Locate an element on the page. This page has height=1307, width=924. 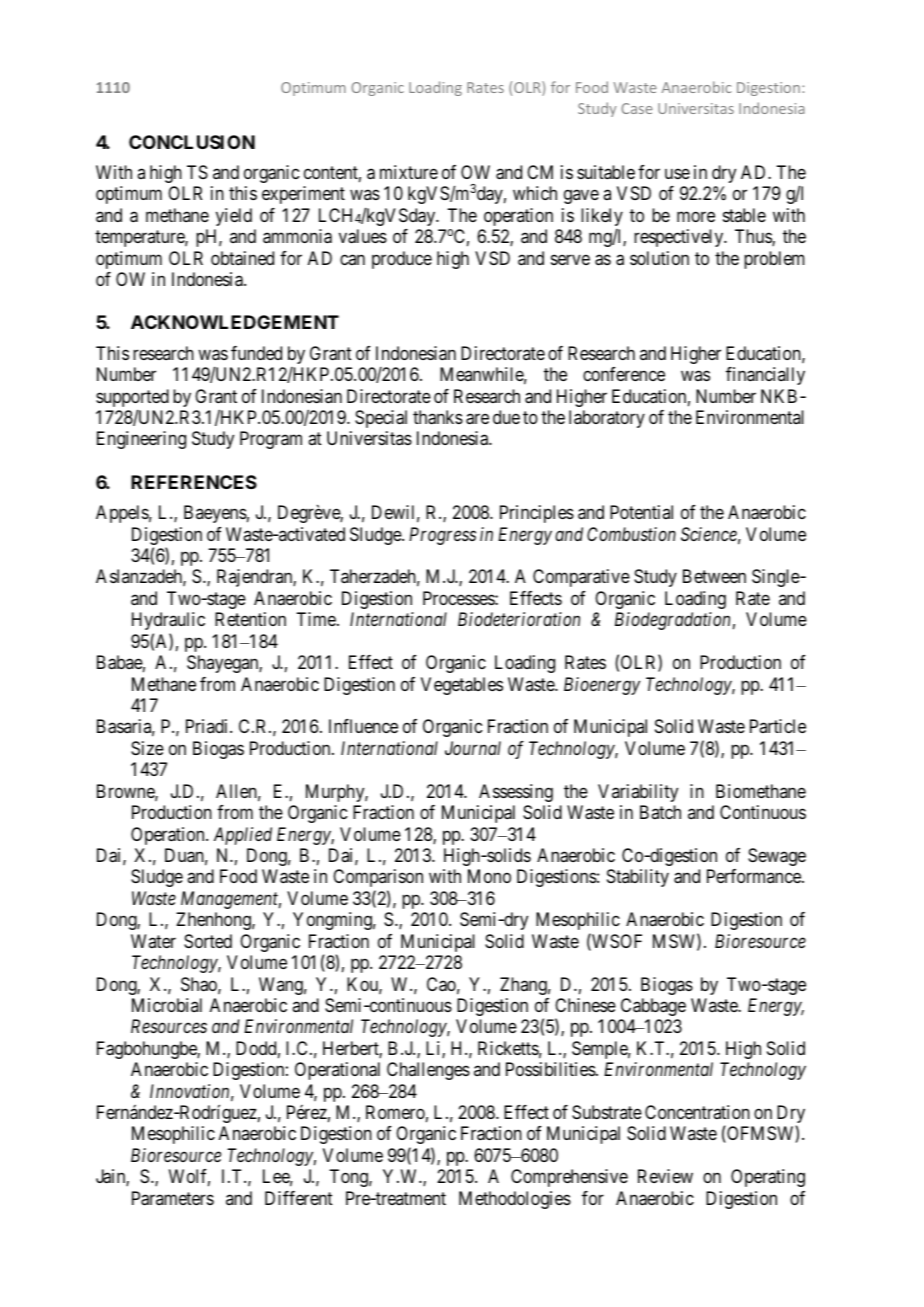
Methodologies is located at coordinates (515, 1200).
